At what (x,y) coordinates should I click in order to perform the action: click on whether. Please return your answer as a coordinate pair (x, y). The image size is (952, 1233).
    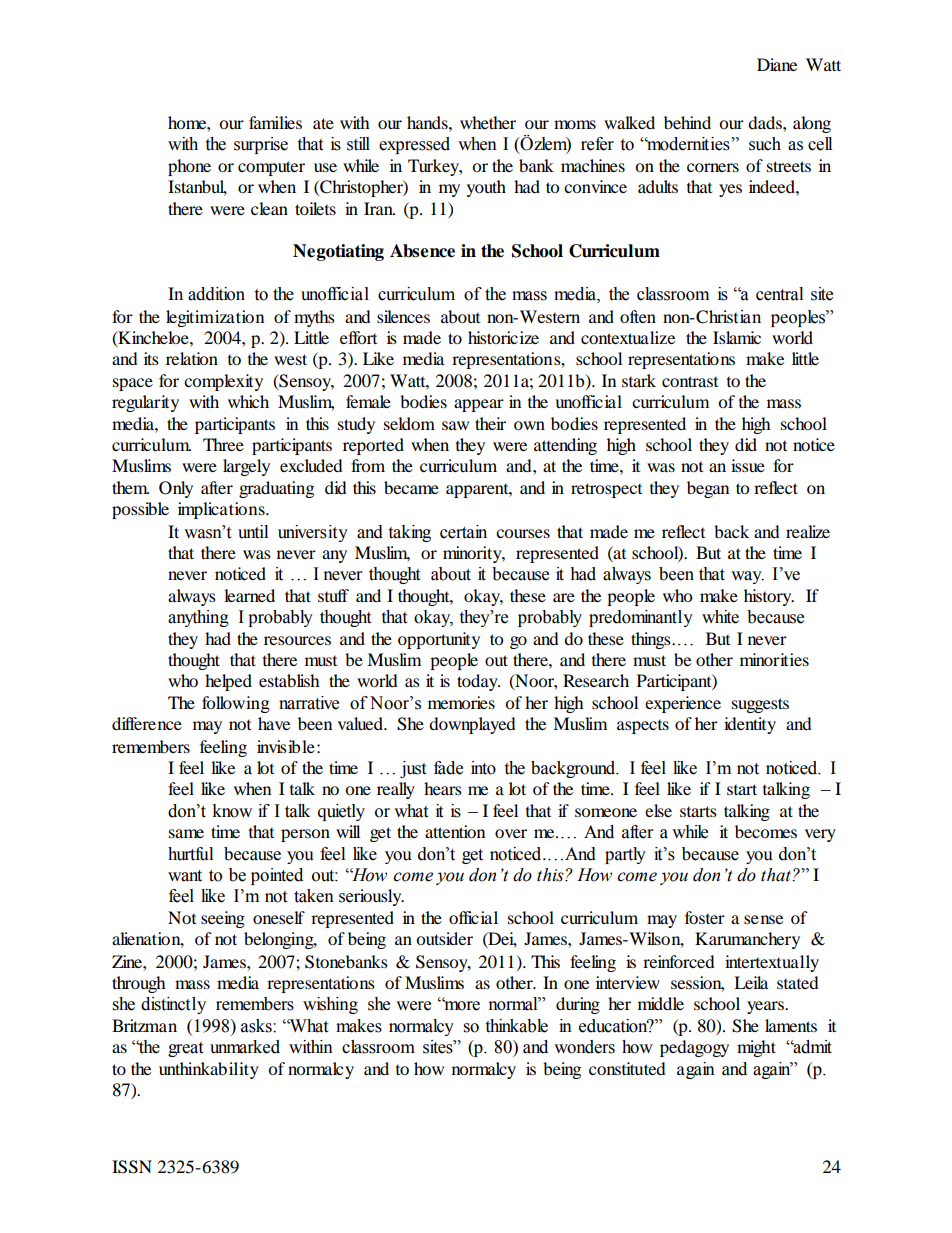
    Looking at the image, I should click on (488, 122).
